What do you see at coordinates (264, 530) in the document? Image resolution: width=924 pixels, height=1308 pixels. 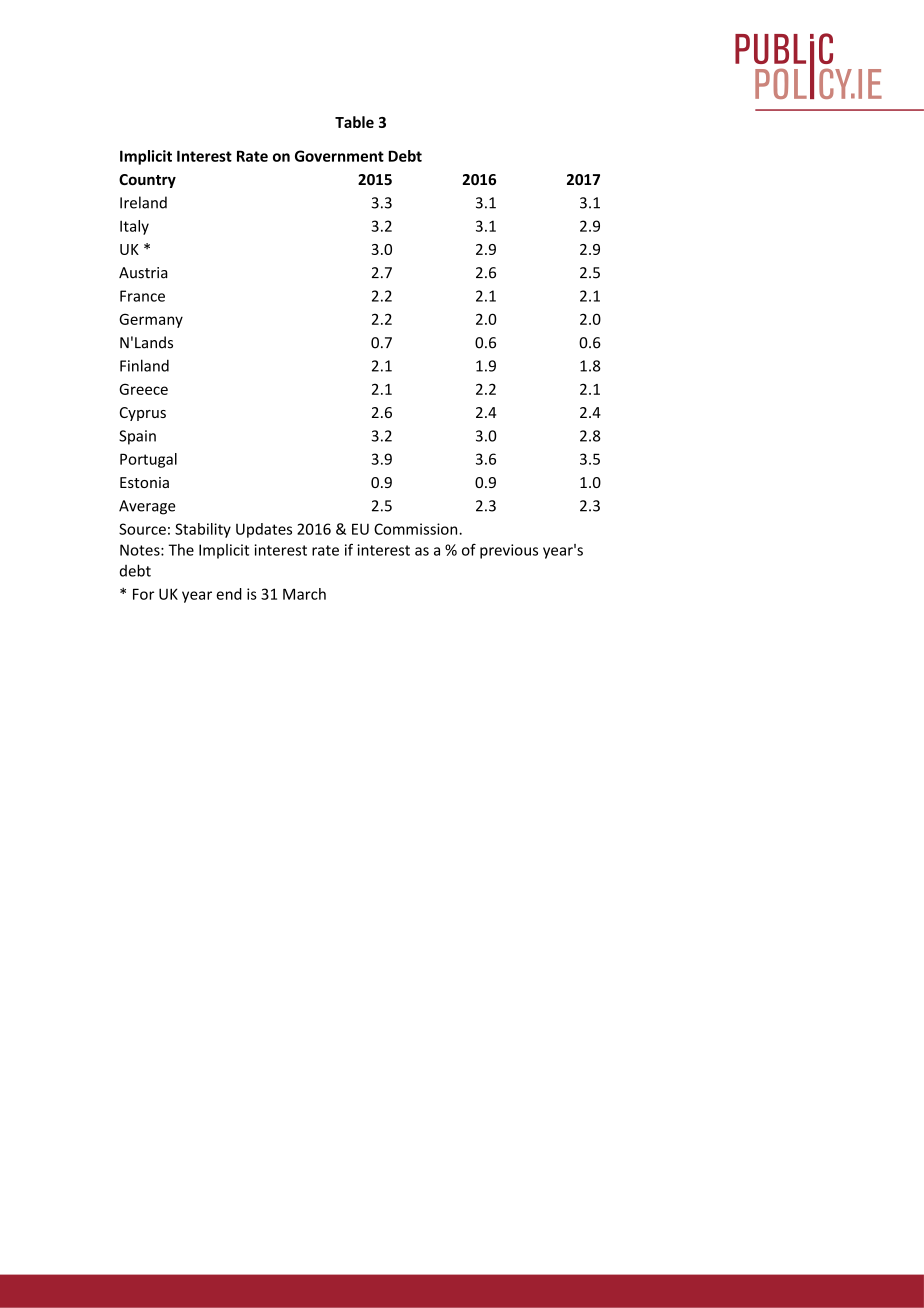 I see `Updates` at bounding box center [264, 530].
